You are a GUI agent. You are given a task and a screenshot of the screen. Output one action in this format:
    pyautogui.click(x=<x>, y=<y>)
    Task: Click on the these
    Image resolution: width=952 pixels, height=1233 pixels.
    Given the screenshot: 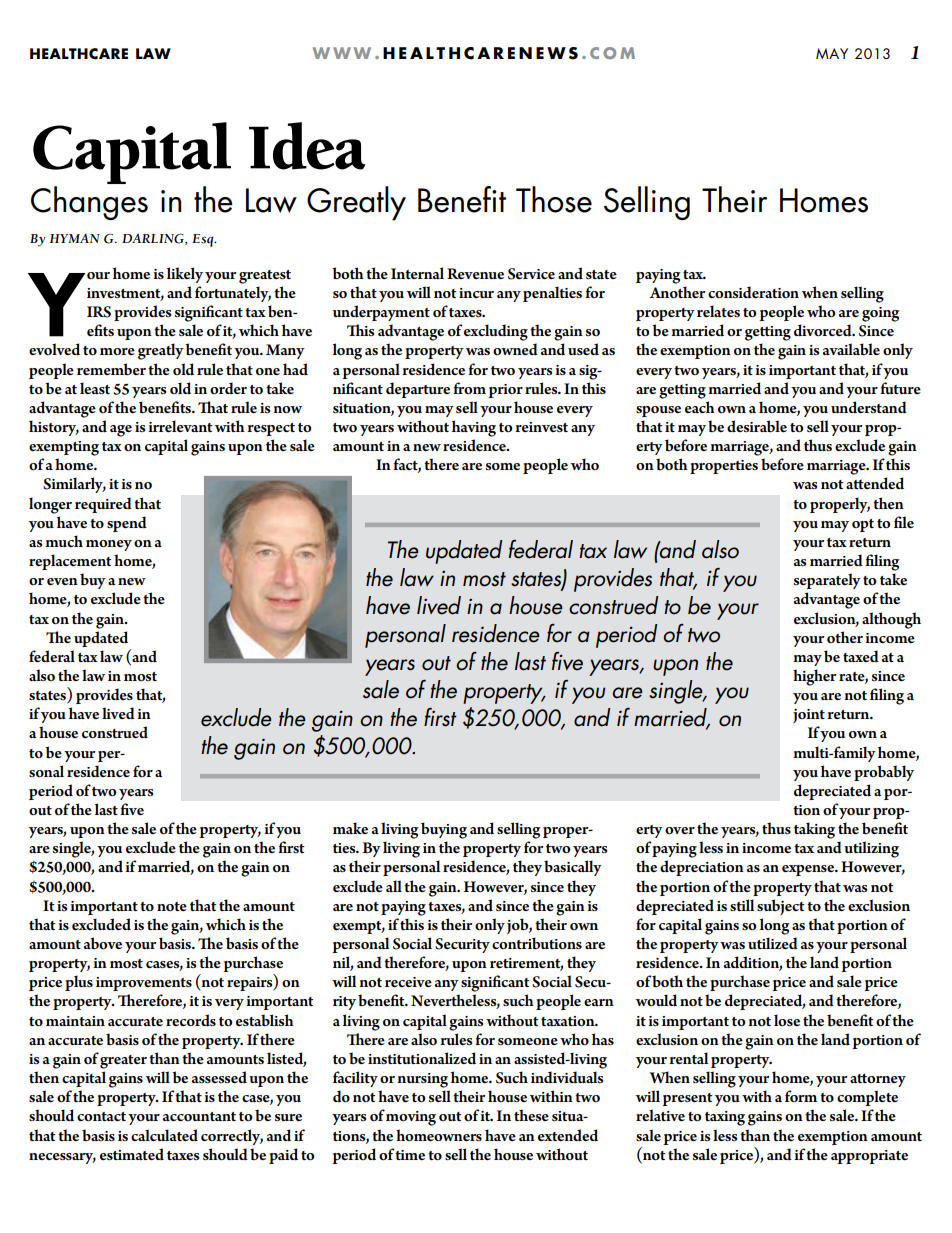 What is the action you would take?
    pyautogui.click(x=531, y=1115)
